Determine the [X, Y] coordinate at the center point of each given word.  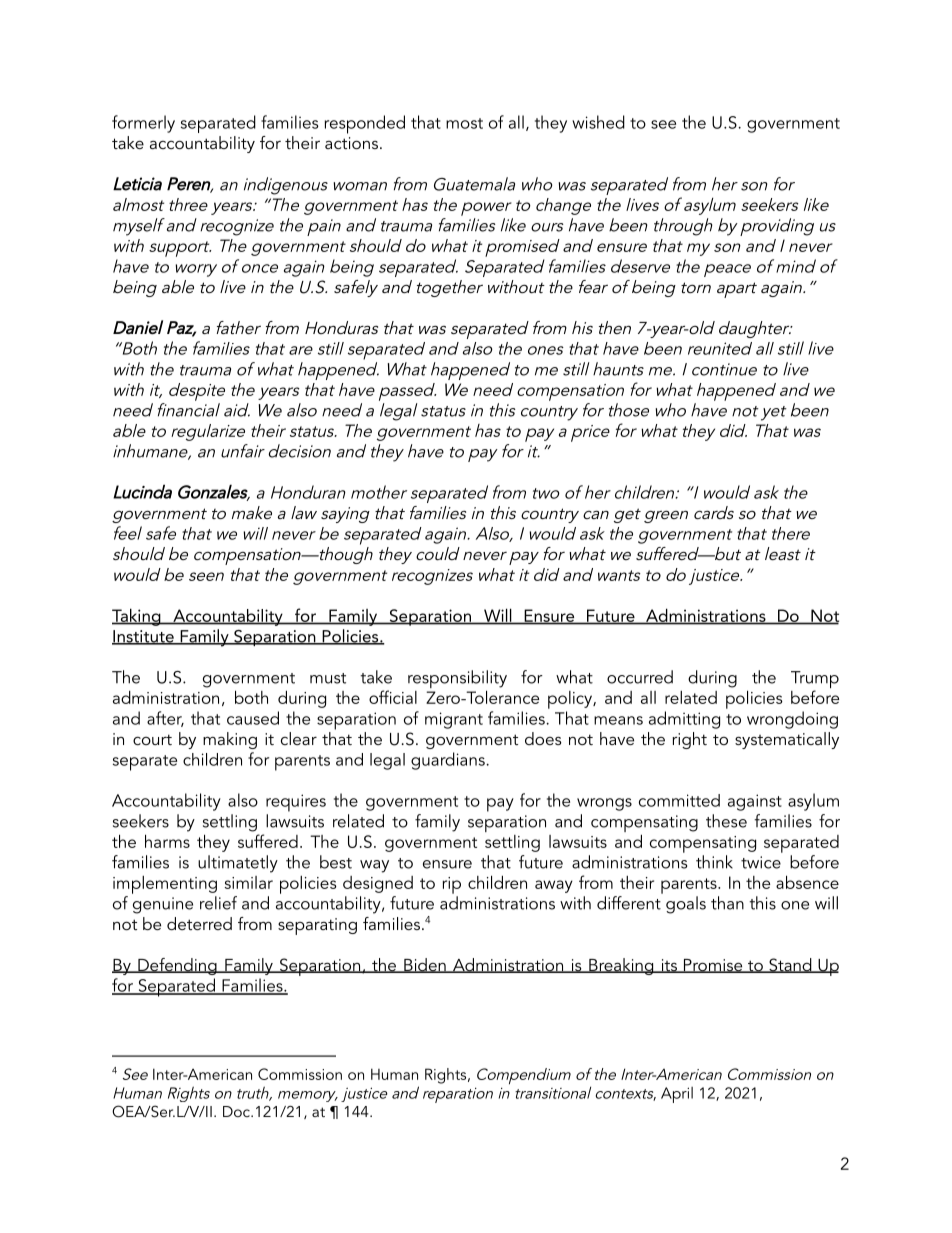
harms [167, 841]
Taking [137, 617]
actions [351, 143]
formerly [143, 124]
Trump [815, 681]
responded [365, 124]
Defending [177, 966]
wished [598, 122]
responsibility [457, 680]
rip [452, 885]
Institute [144, 637]
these [726, 821]
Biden [425, 965]
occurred [640, 677]
